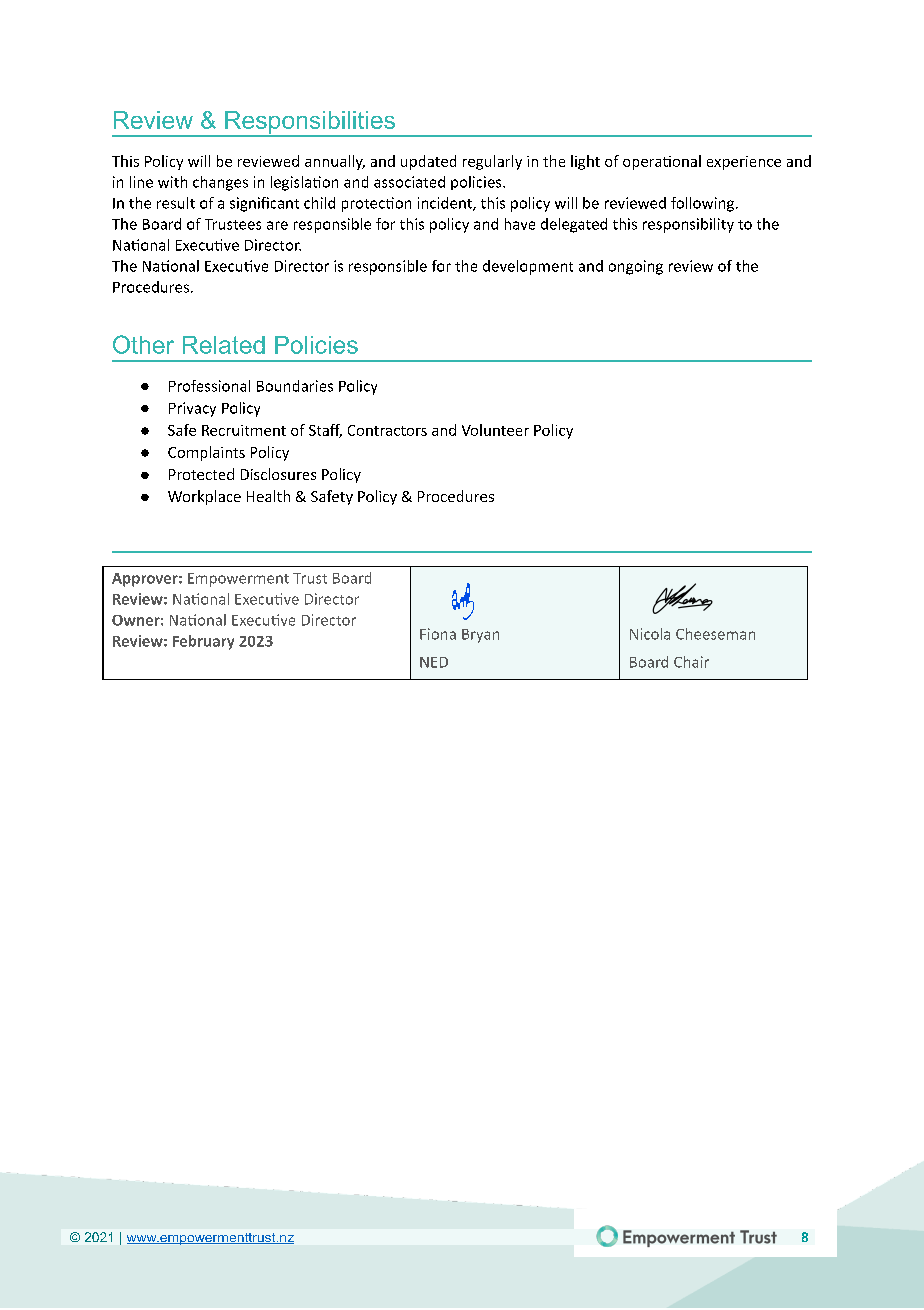 This image has width=924, height=1310. What do you see at coordinates (636, 267) in the image?
I see `ongoing` at bounding box center [636, 267].
